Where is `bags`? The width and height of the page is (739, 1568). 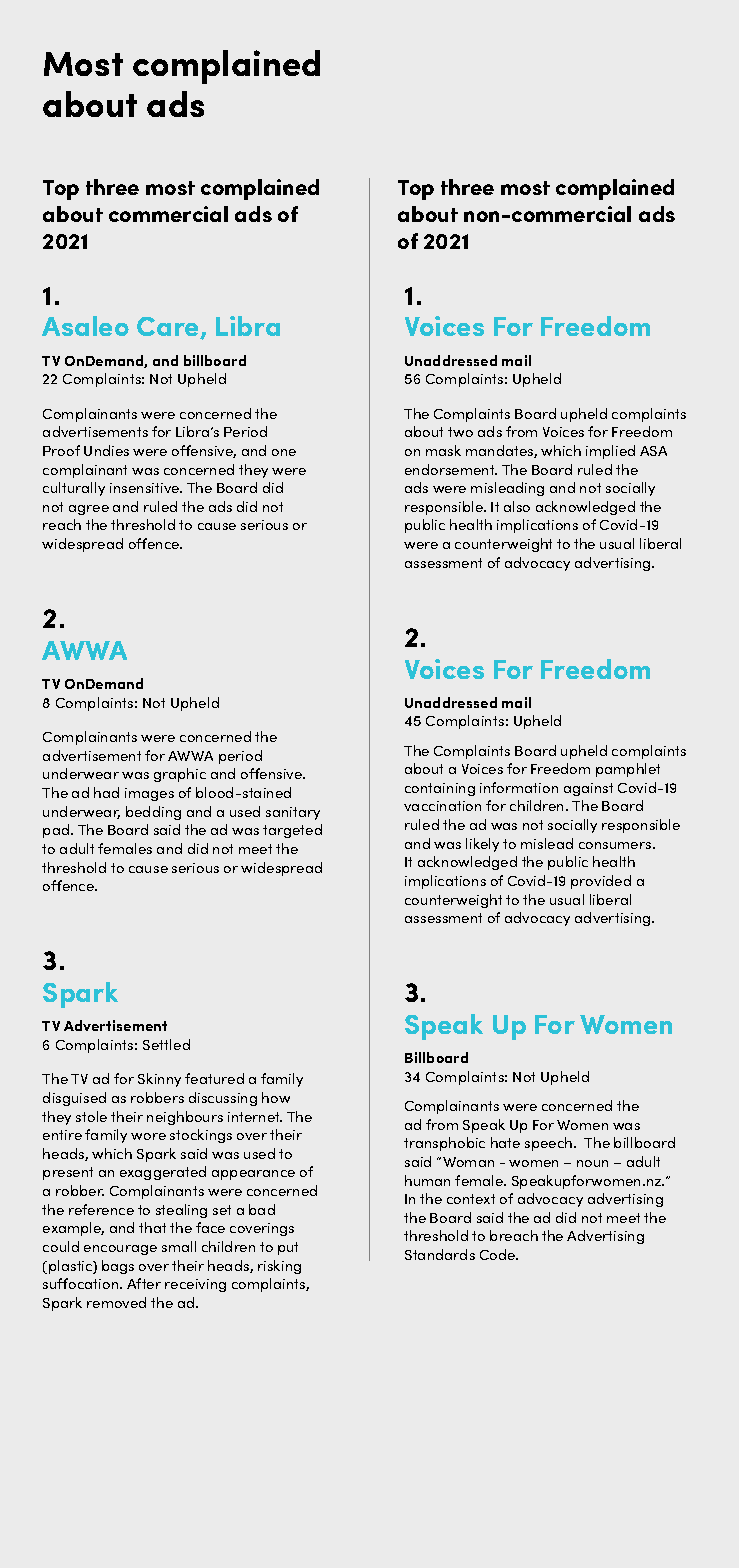
bags is located at coordinates (118, 1267).
